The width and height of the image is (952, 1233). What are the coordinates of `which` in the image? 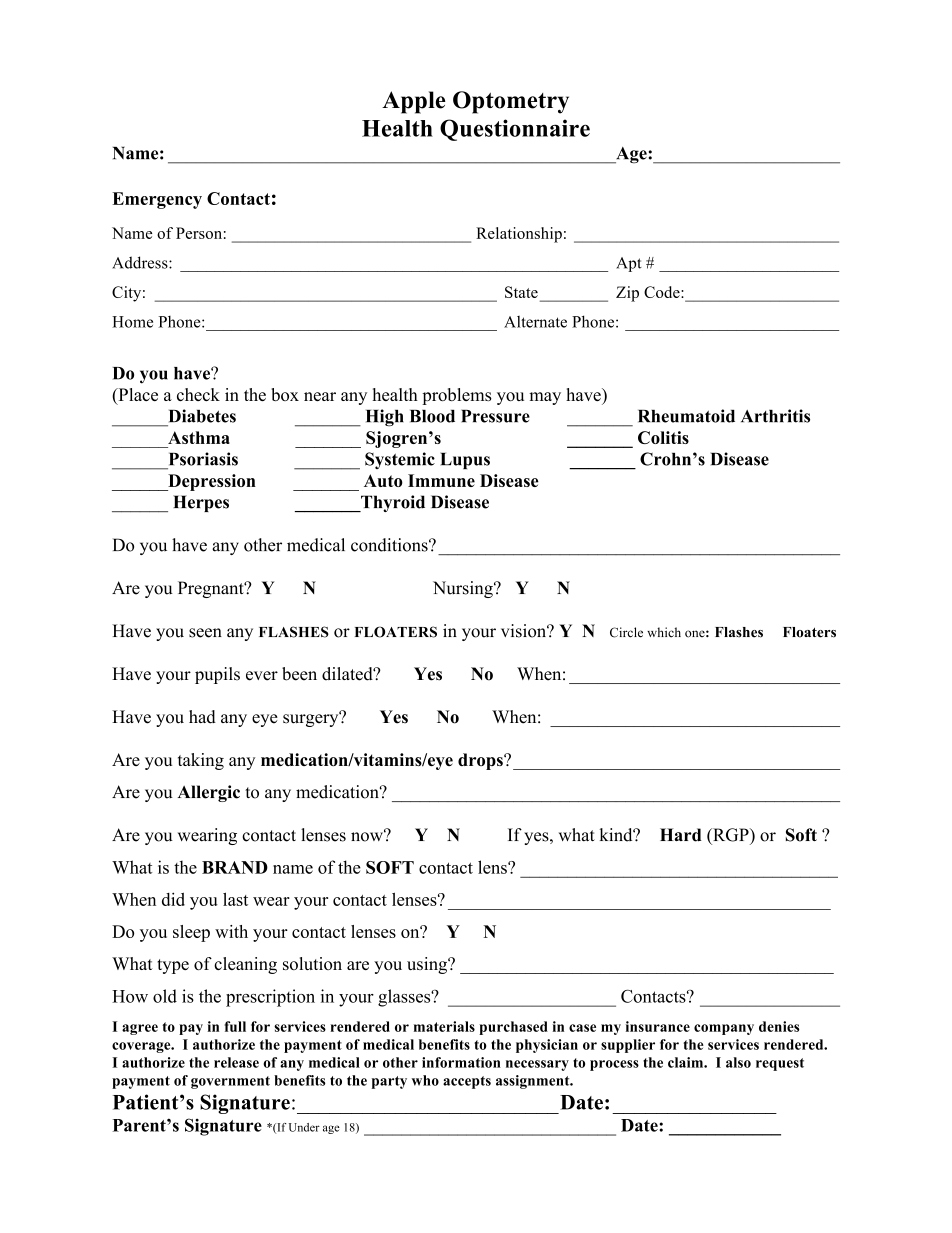 It's located at (664, 632).
